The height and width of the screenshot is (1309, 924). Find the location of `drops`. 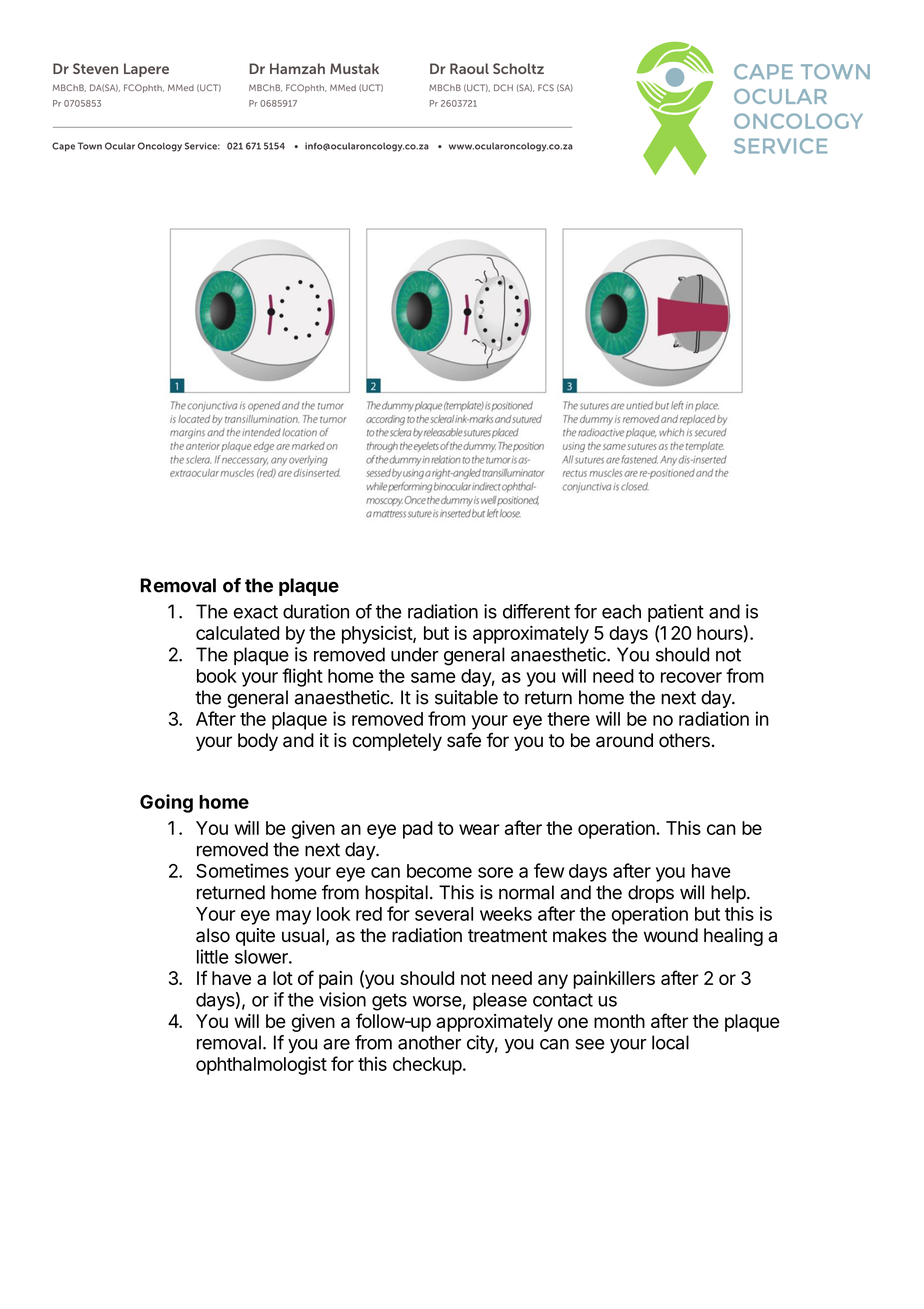

drops is located at coordinates (651, 894).
